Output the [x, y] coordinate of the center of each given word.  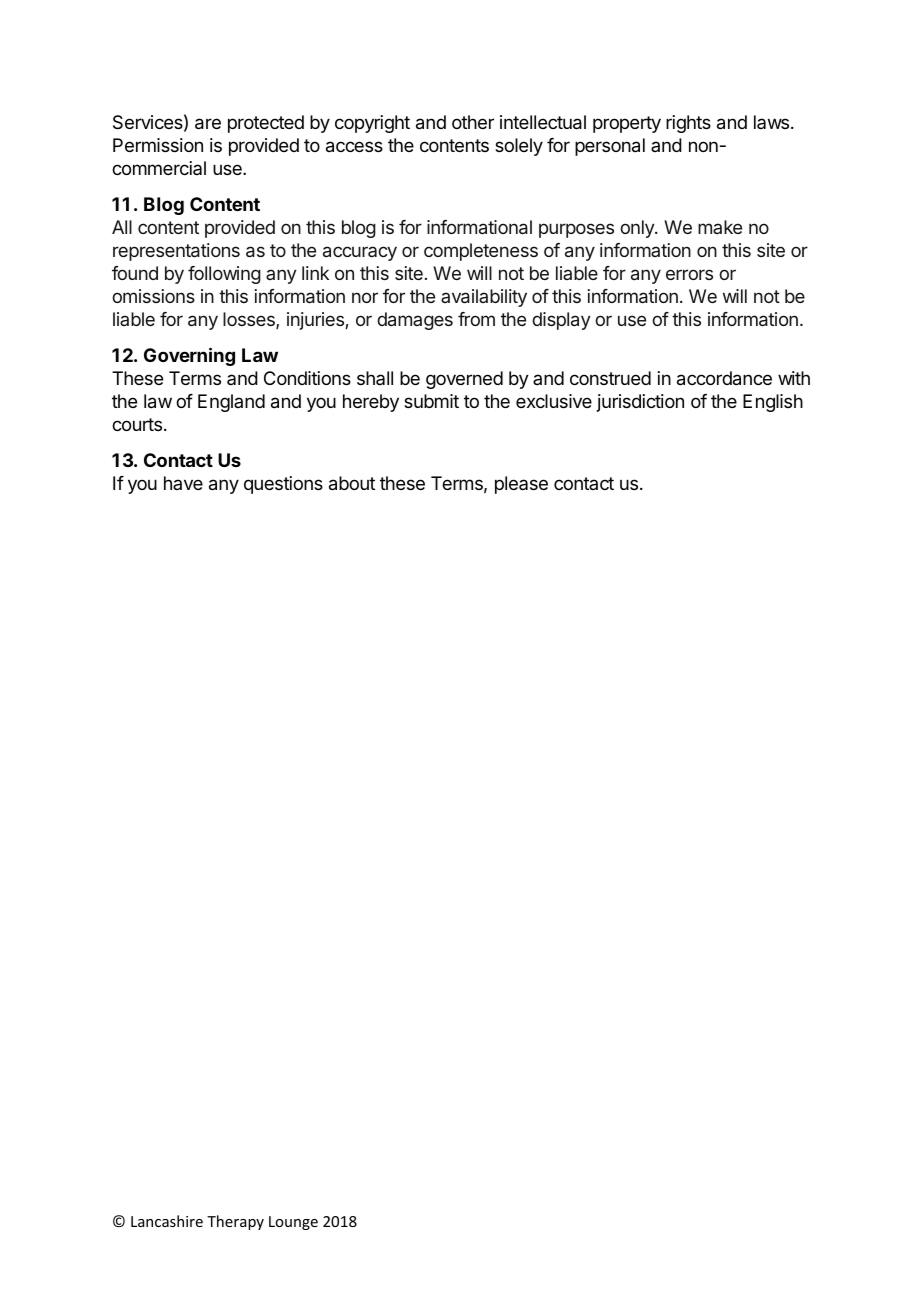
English [773, 403]
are [208, 124]
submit [431, 401]
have [183, 483]
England [231, 403]
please [521, 485]
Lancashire [167, 1221]
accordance [724, 378]
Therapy [235, 1222]
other [473, 122]
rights [688, 124]
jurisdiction [640, 403]
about [352, 483]
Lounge [293, 1223]
